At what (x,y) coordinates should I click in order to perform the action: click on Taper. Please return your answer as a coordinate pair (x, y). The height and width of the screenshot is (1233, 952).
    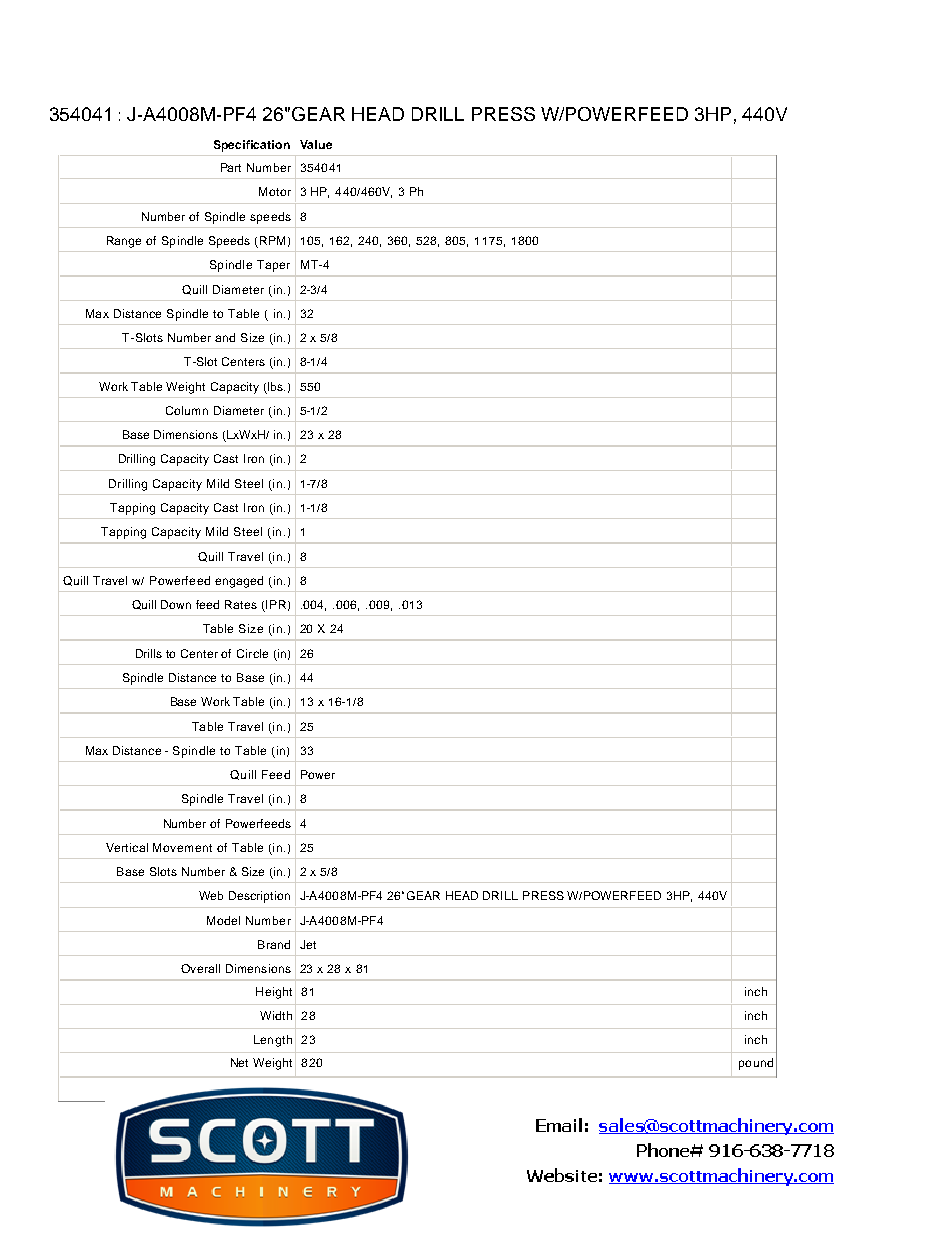
    Looking at the image, I should click on (273, 266).
